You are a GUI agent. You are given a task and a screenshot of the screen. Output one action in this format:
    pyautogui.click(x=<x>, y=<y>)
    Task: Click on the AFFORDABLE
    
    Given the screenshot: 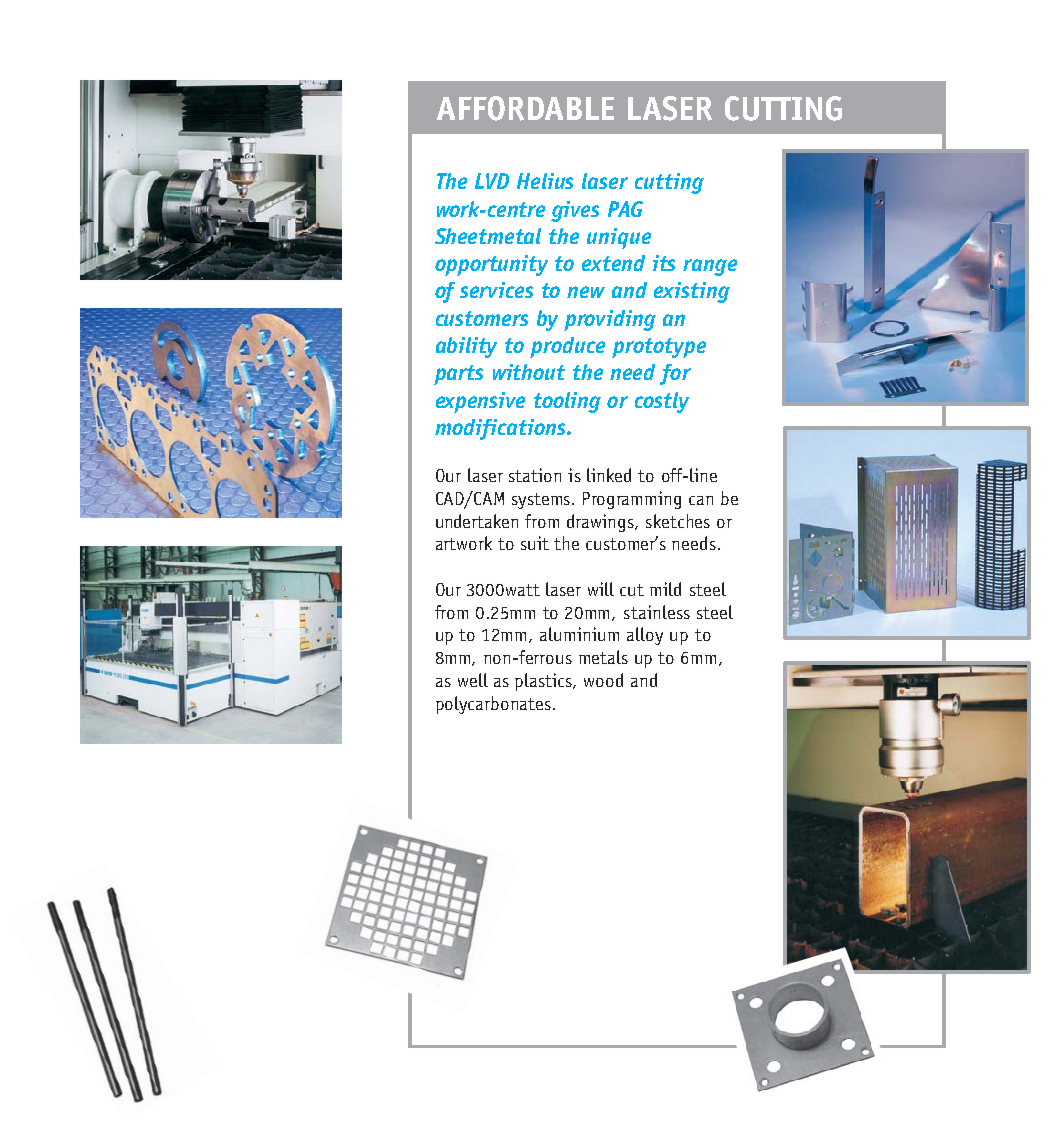 What is the action you would take?
    pyautogui.click(x=525, y=108)
